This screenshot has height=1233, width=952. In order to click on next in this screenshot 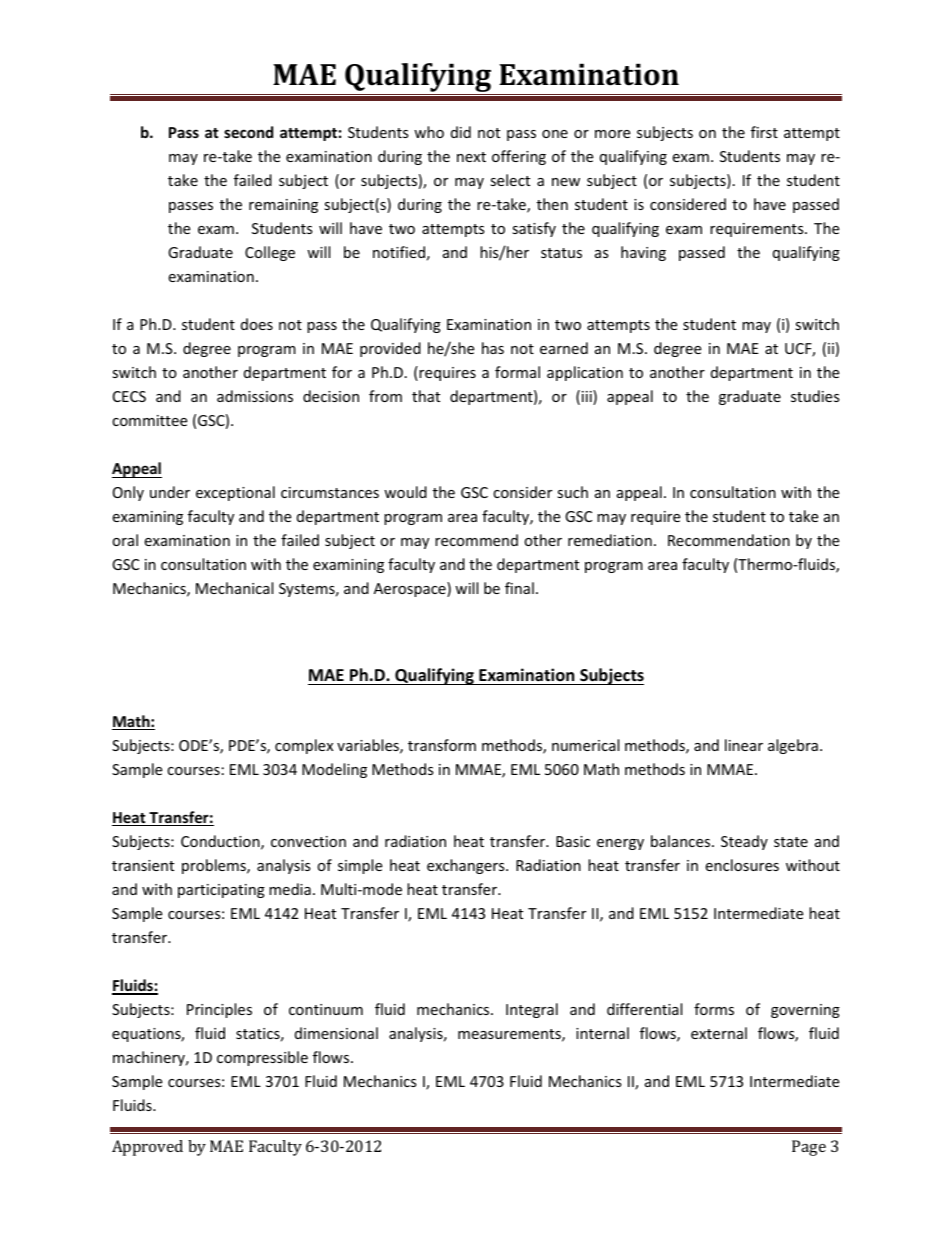, I will do `click(471, 157)`.
